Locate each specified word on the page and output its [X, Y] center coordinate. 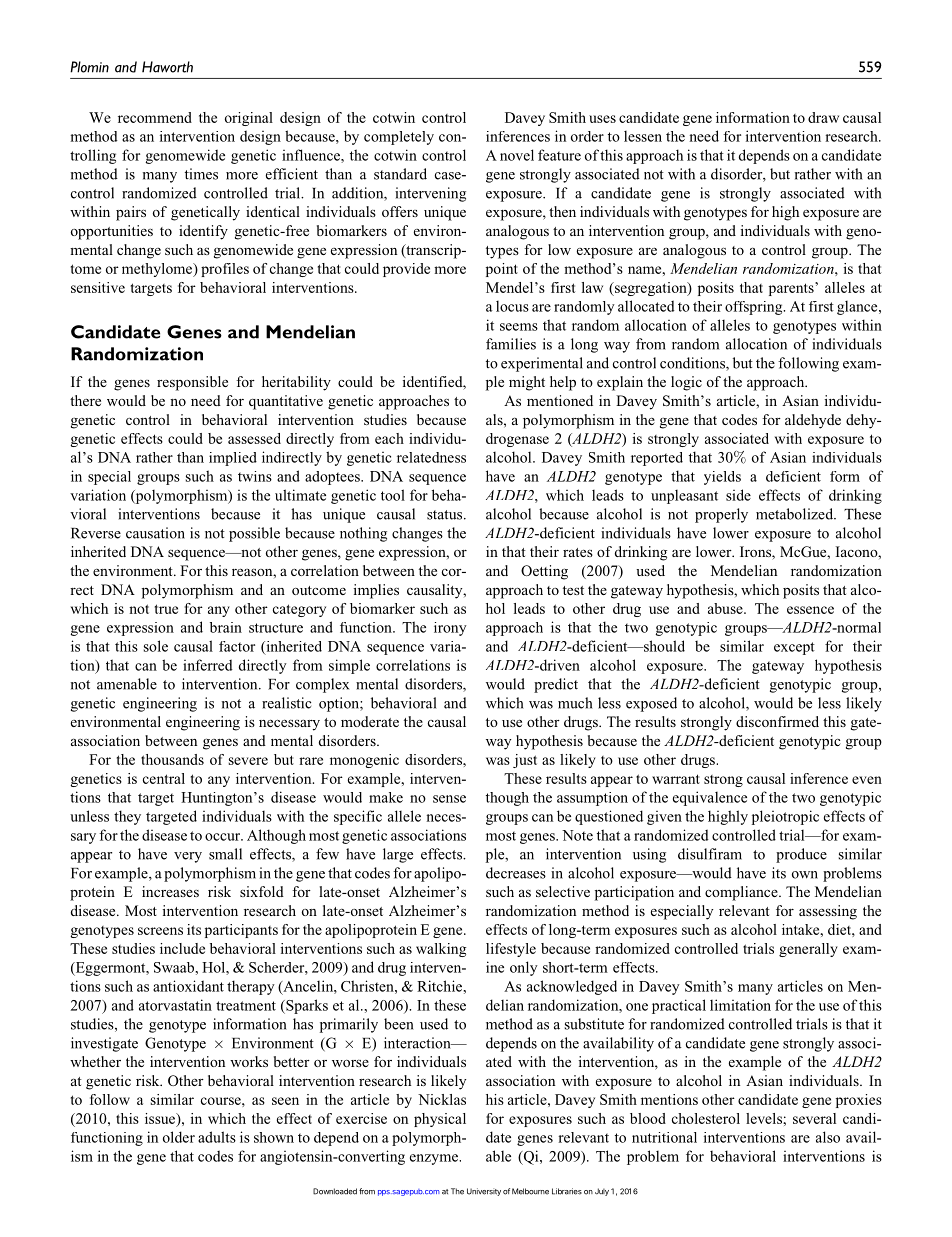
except [794, 648]
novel [517, 155]
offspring [755, 308]
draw [823, 117]
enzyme [435, 1159]
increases [170, 891]
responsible [192, 383]
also [828, 1137]
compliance [742, 893]
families [511, 344]
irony [450, 629]
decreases [516, 873]
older [179, 1137]
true [166, 609]
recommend [155, 117]
